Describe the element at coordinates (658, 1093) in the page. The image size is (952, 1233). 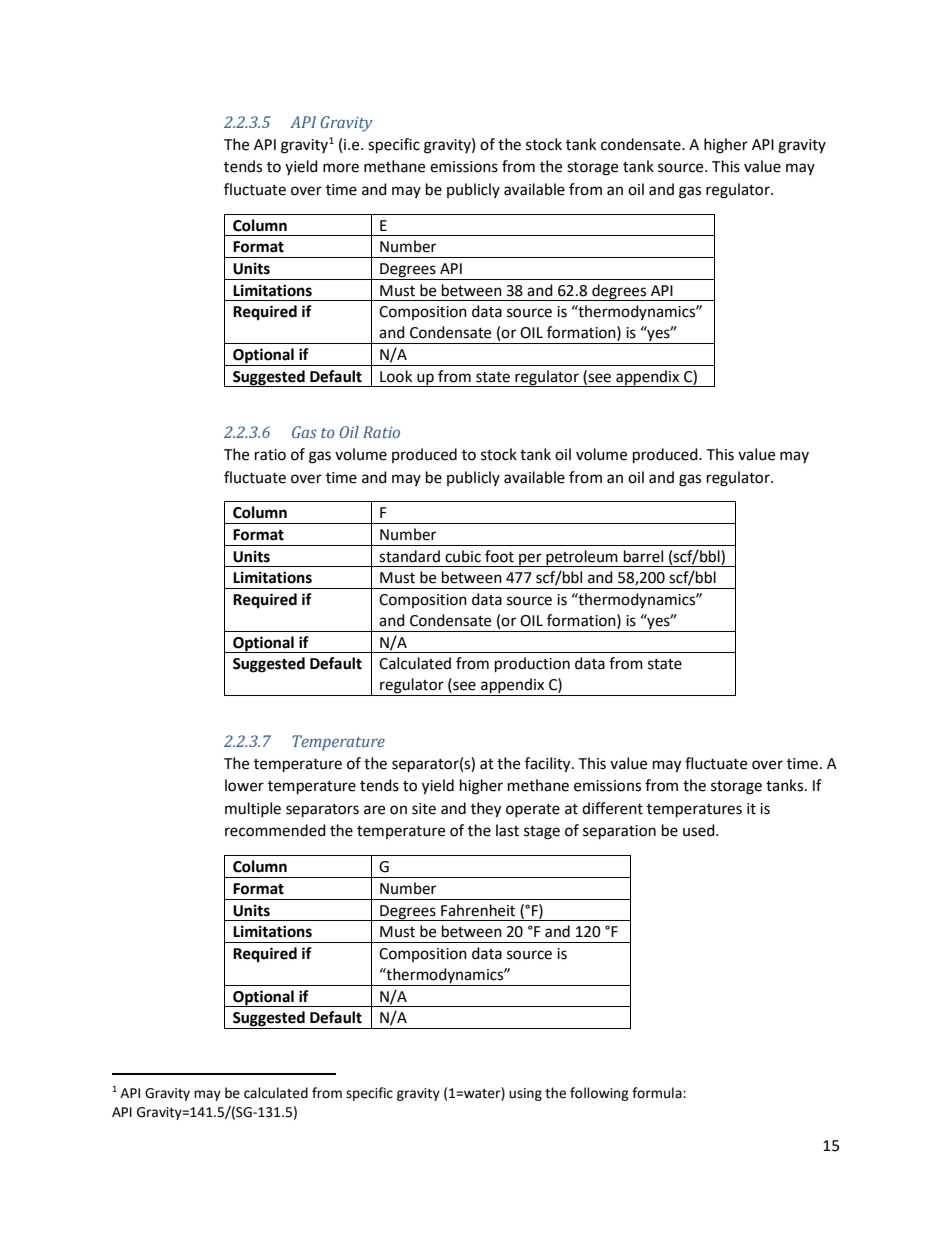
I see `formula` at that location.
